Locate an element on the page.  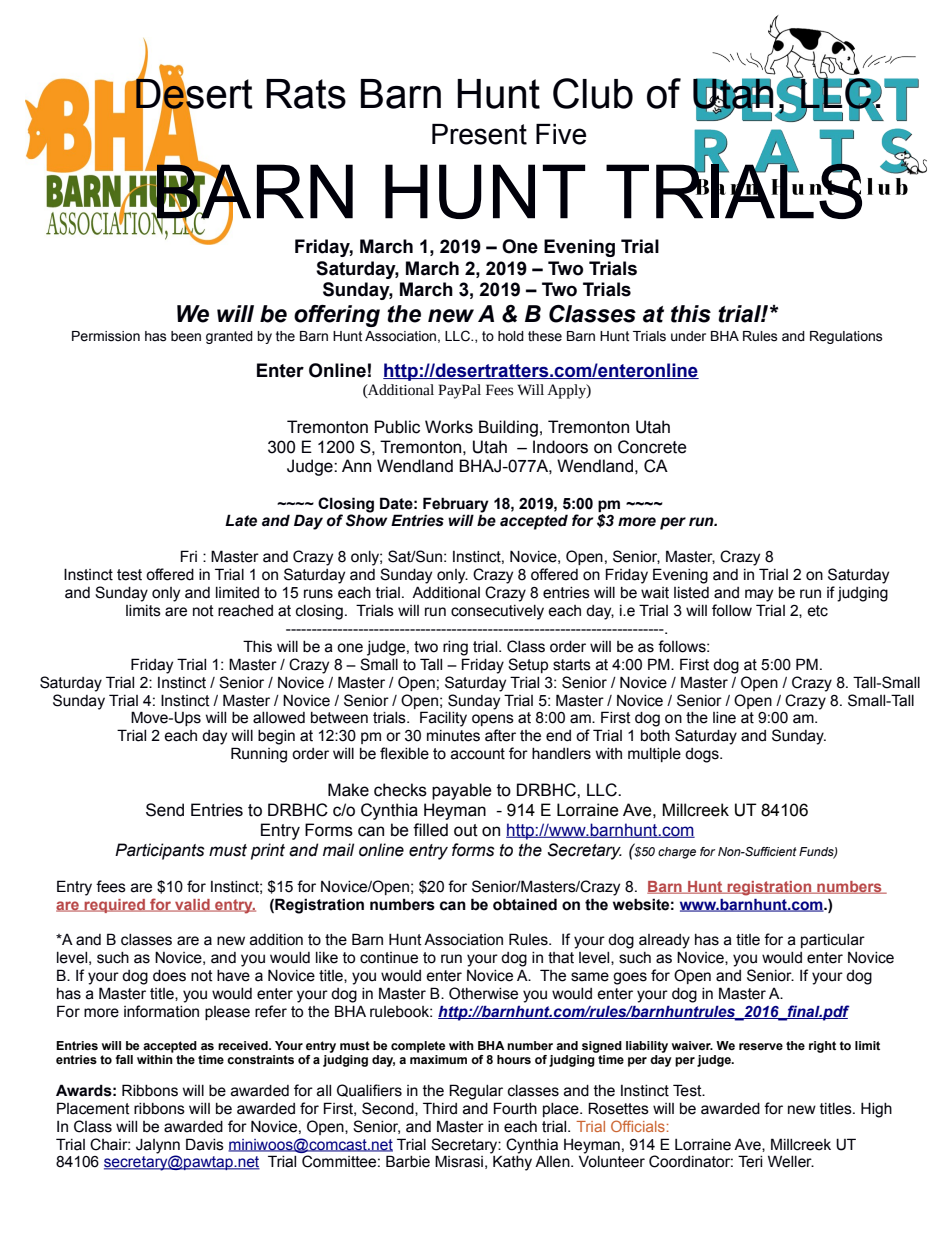
Club is located at coordinates (593, 93).
